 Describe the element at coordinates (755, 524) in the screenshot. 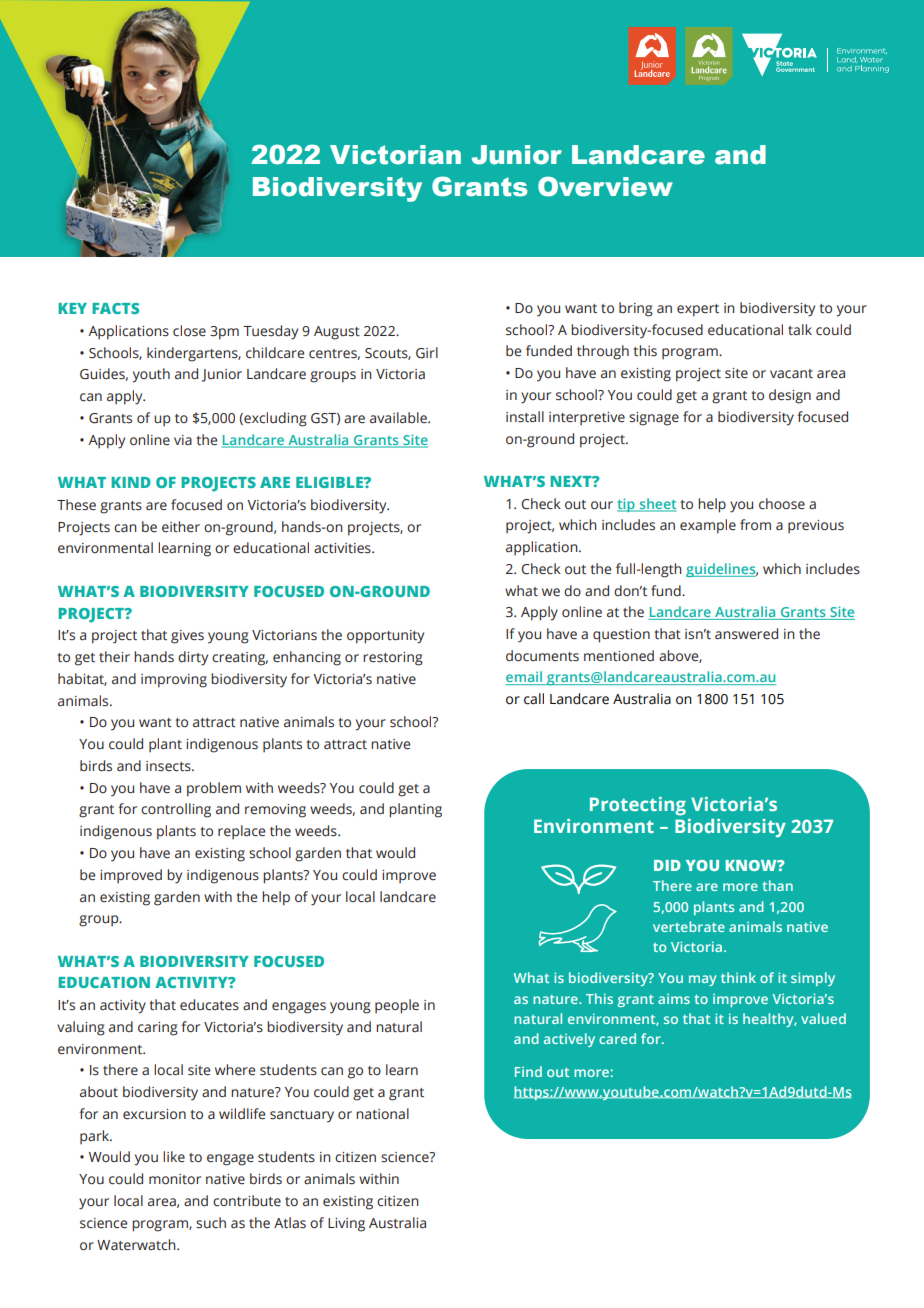

I see `from` at that location.
